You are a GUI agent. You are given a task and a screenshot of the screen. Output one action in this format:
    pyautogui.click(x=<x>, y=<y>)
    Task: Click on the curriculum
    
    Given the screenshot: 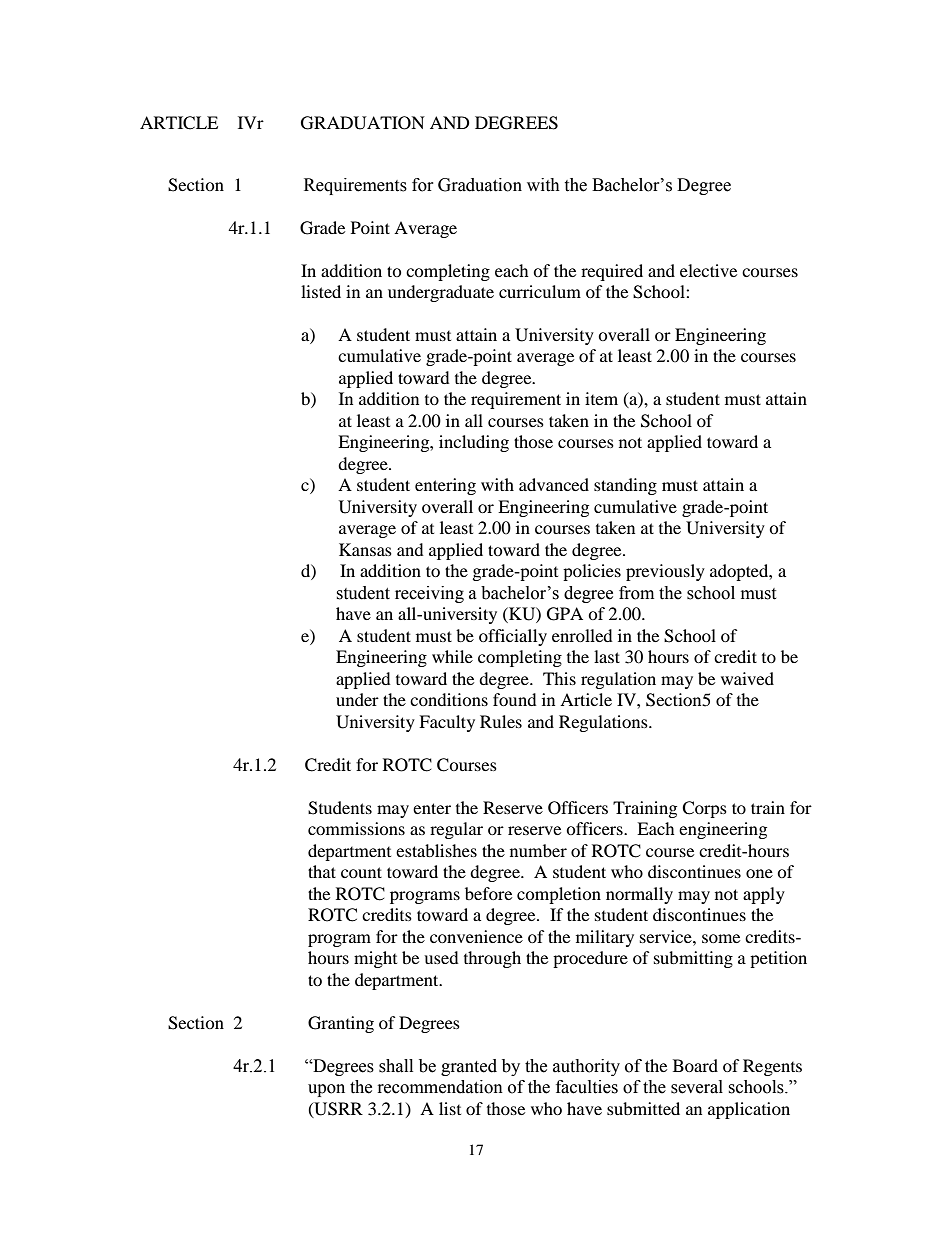 What is the action you would take?
    pyautogui.click(x=540, y=291)
